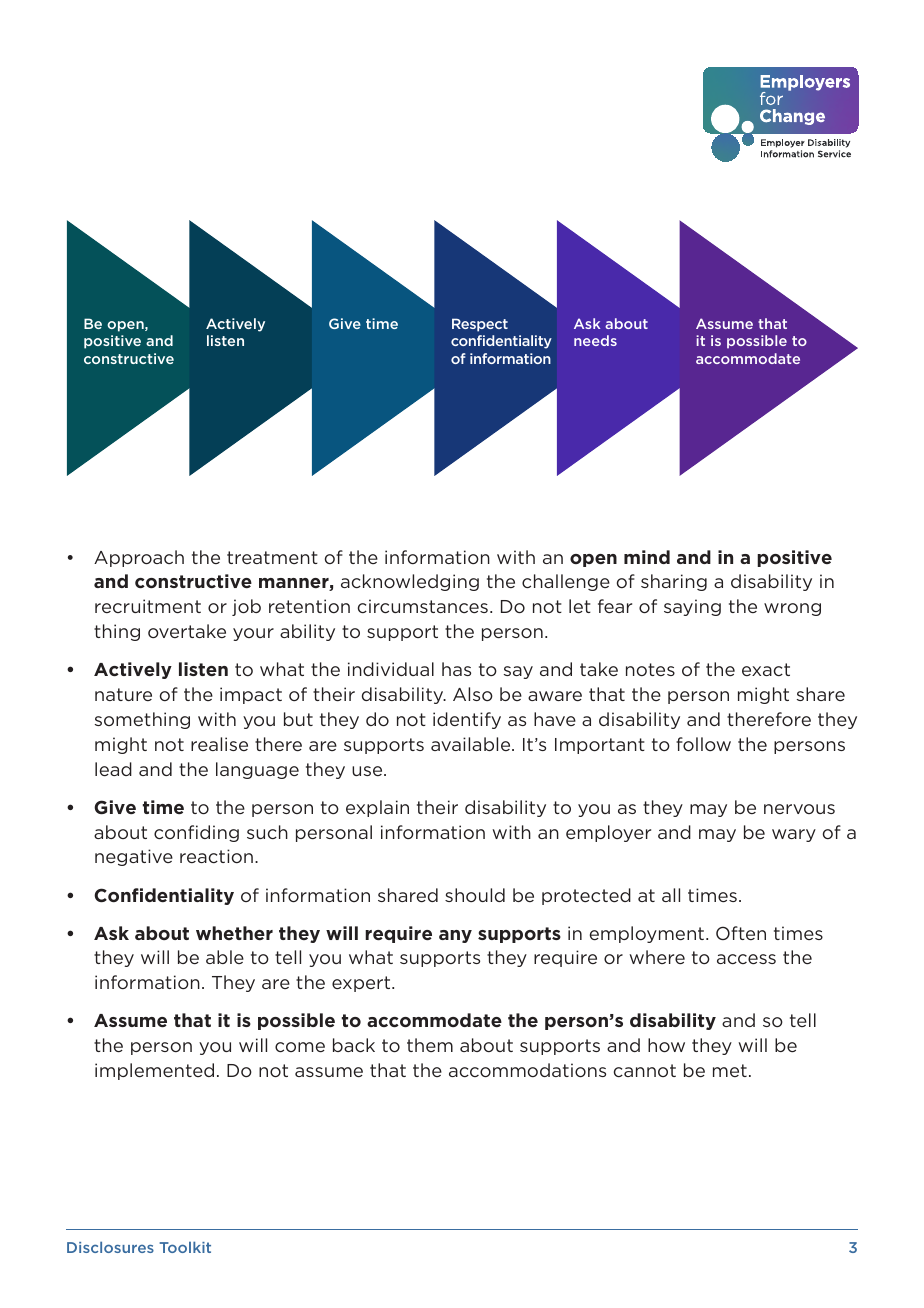 Image resolution: width=924 pixels, height=1308 pixels. What do you see at coordinates (253, 634) in the image?
I see `your` at bounding box center [253, 634].
